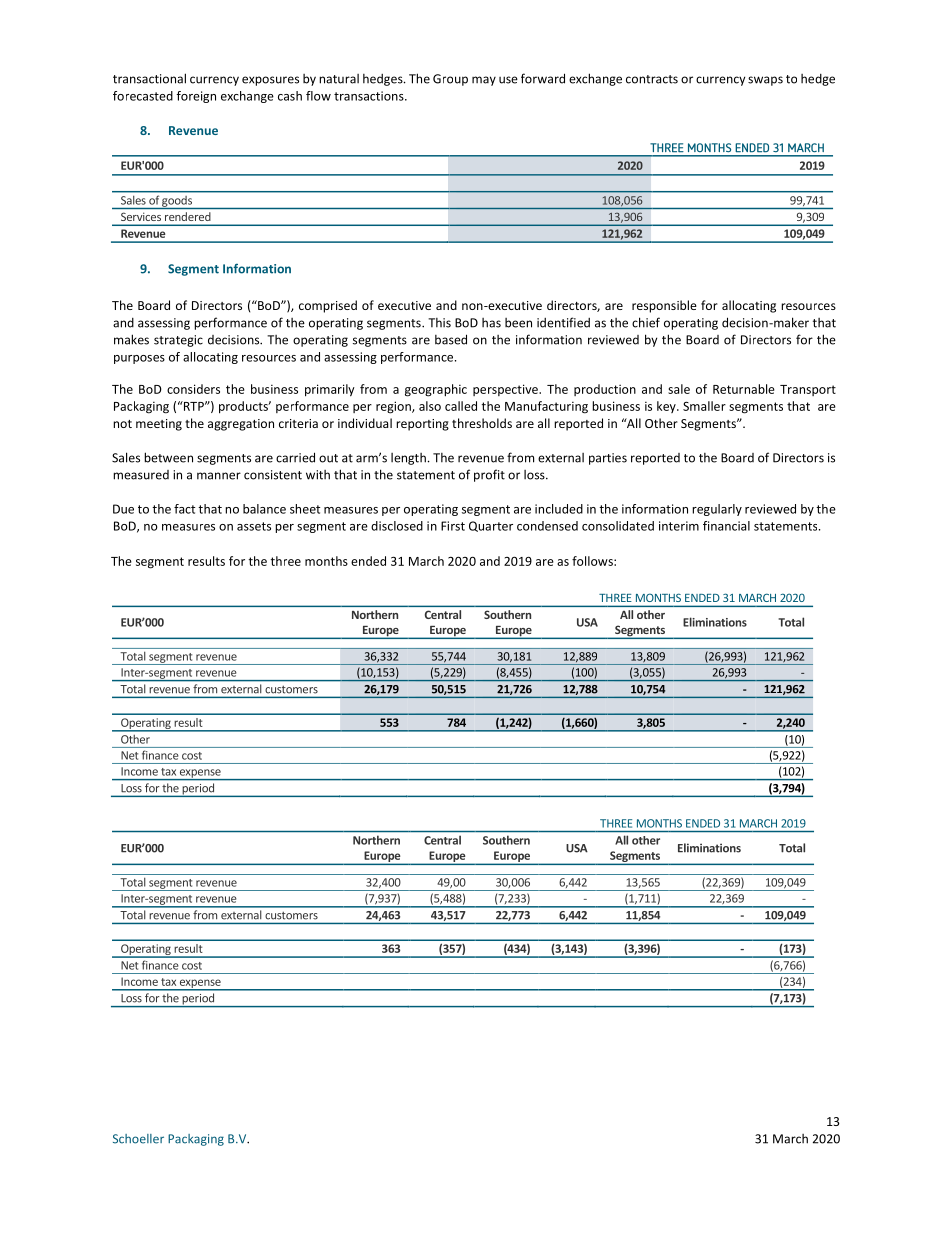 Image resolution: width=952 pixels, height=1233 pixels. Describe the element at coordinates (439, 323) in the screenshot. I see `This` at that location.
